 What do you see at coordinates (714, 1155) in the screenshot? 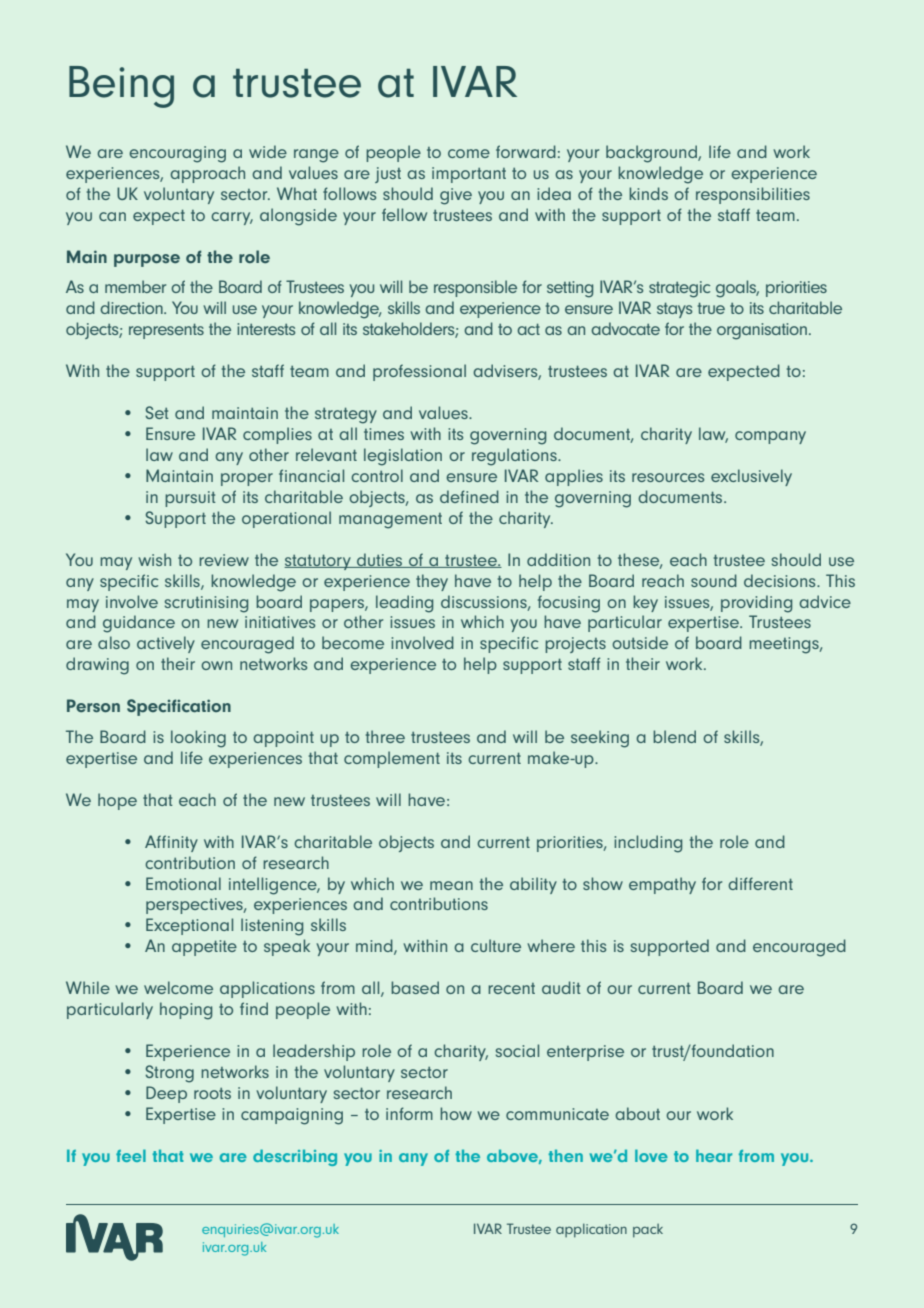
I see `hear` at bounding box center [714, 1155].
